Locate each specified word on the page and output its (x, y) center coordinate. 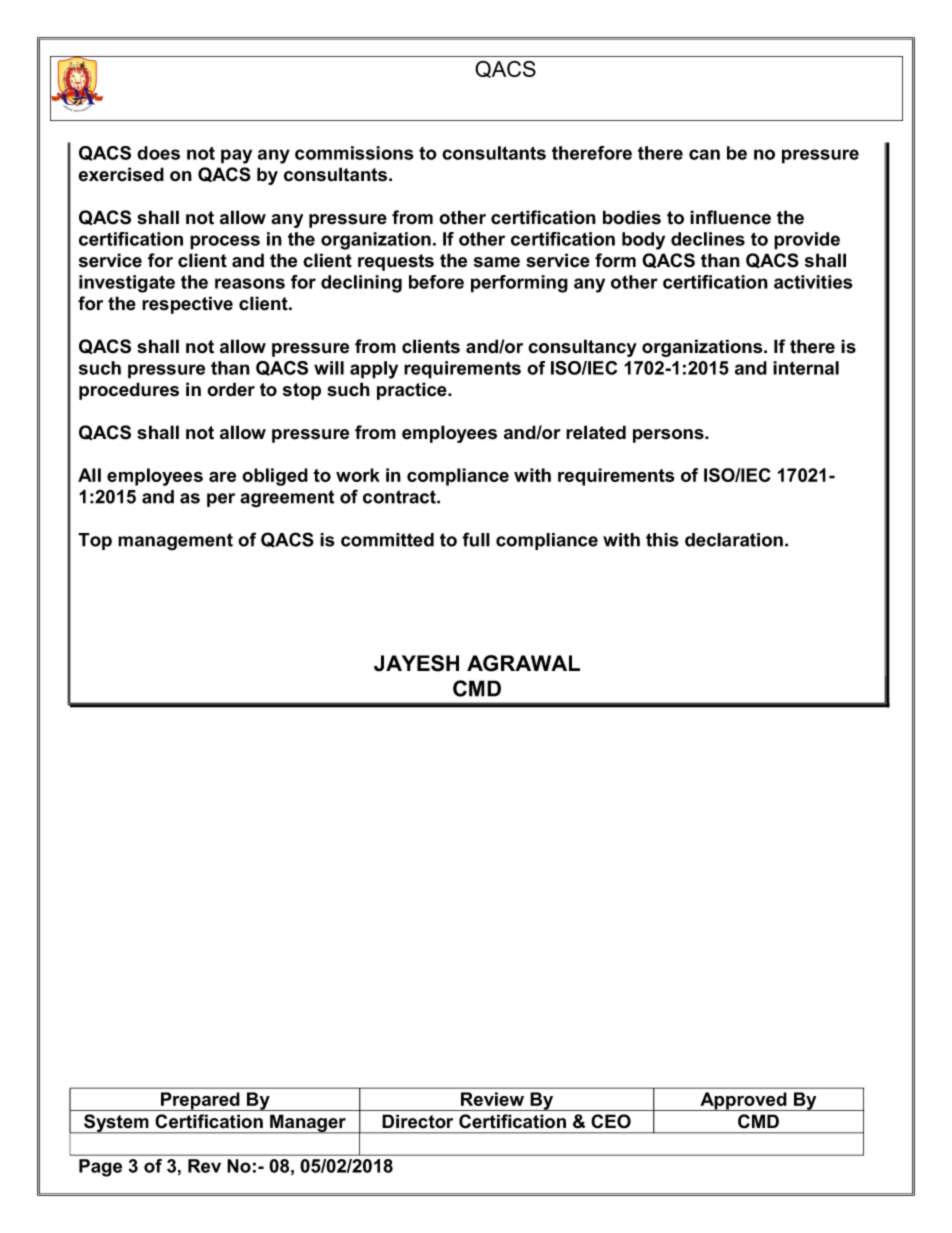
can (704, 154)
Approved (743, 1101)
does (158, 153)
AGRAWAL (523, 663)
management (175, 542)
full (476, 539)
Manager (308, 1124)
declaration (734, 540)
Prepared (200, 1101)
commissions (354, 153)
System (116, 1124)
